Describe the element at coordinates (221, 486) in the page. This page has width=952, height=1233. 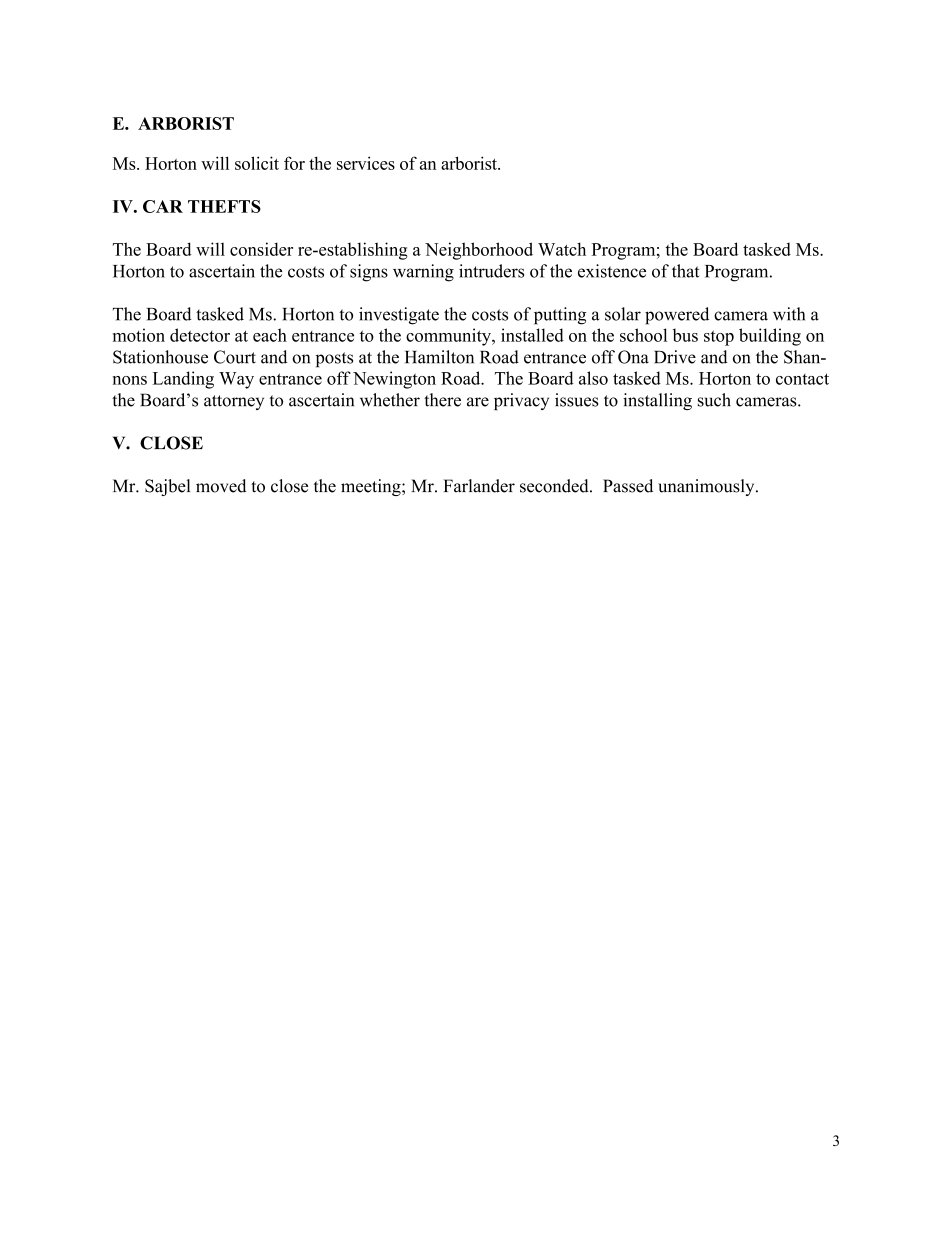
I see `moved` at that location.
